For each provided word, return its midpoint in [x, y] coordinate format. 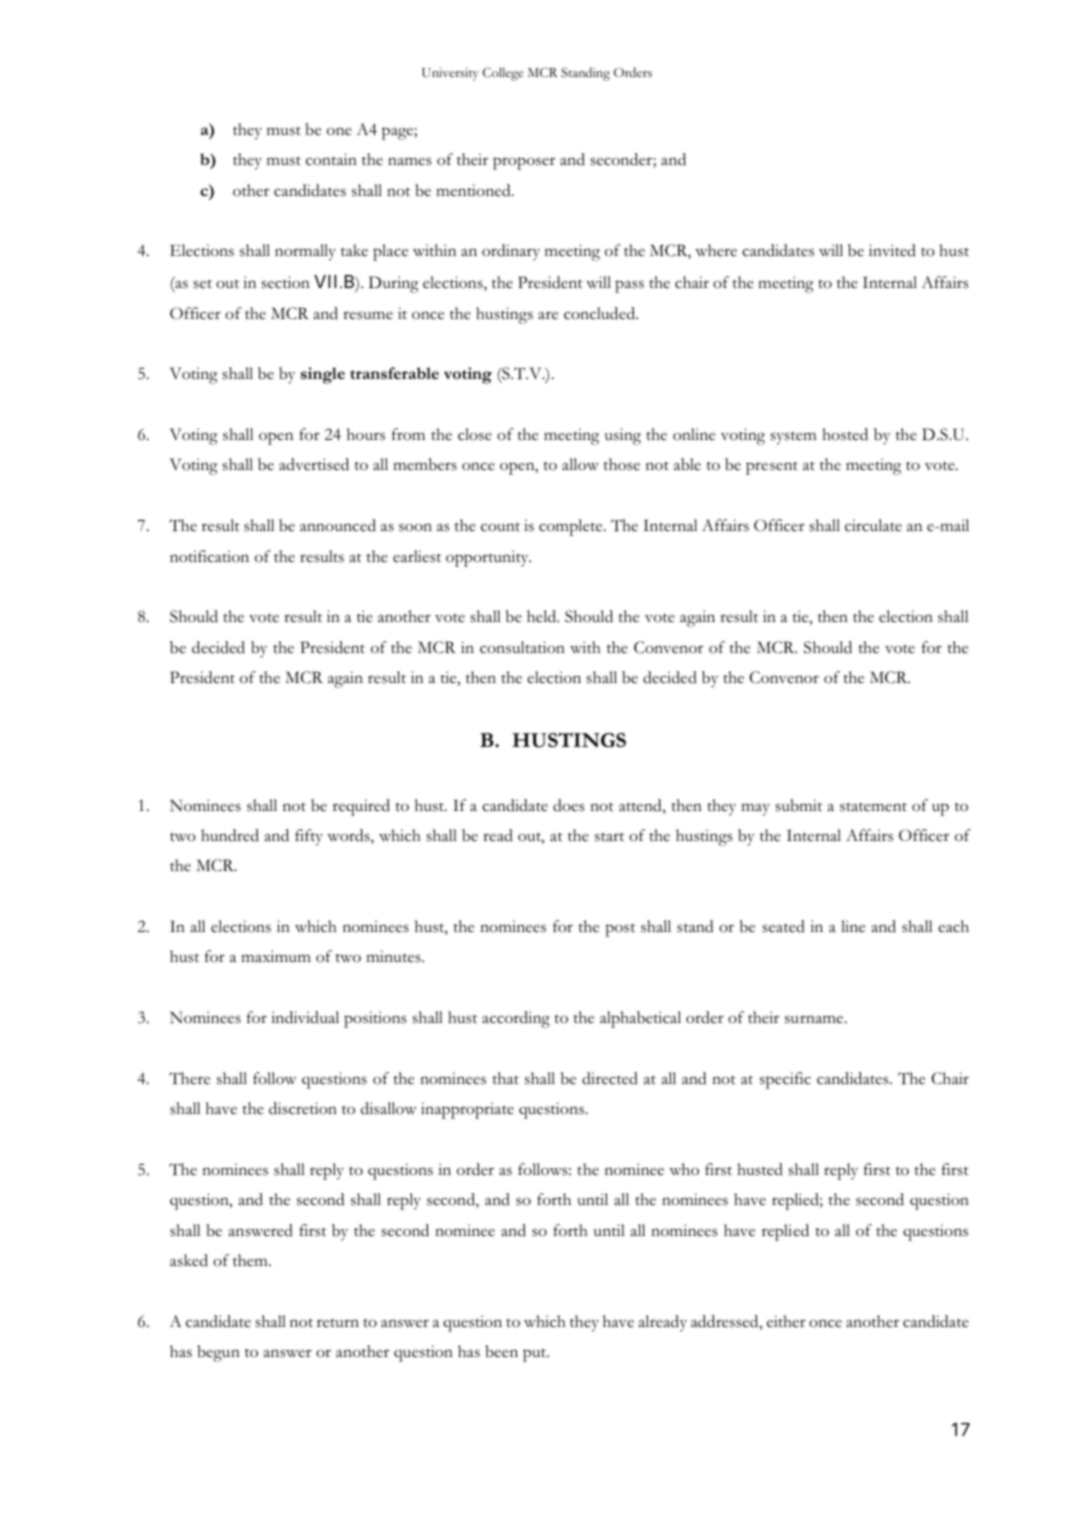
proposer [524, 163]
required [361, 807]
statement [873, 807]
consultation [522, 647]
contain [331, 159]
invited [892, 250]
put [536, 1355]
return [338, 1323]
